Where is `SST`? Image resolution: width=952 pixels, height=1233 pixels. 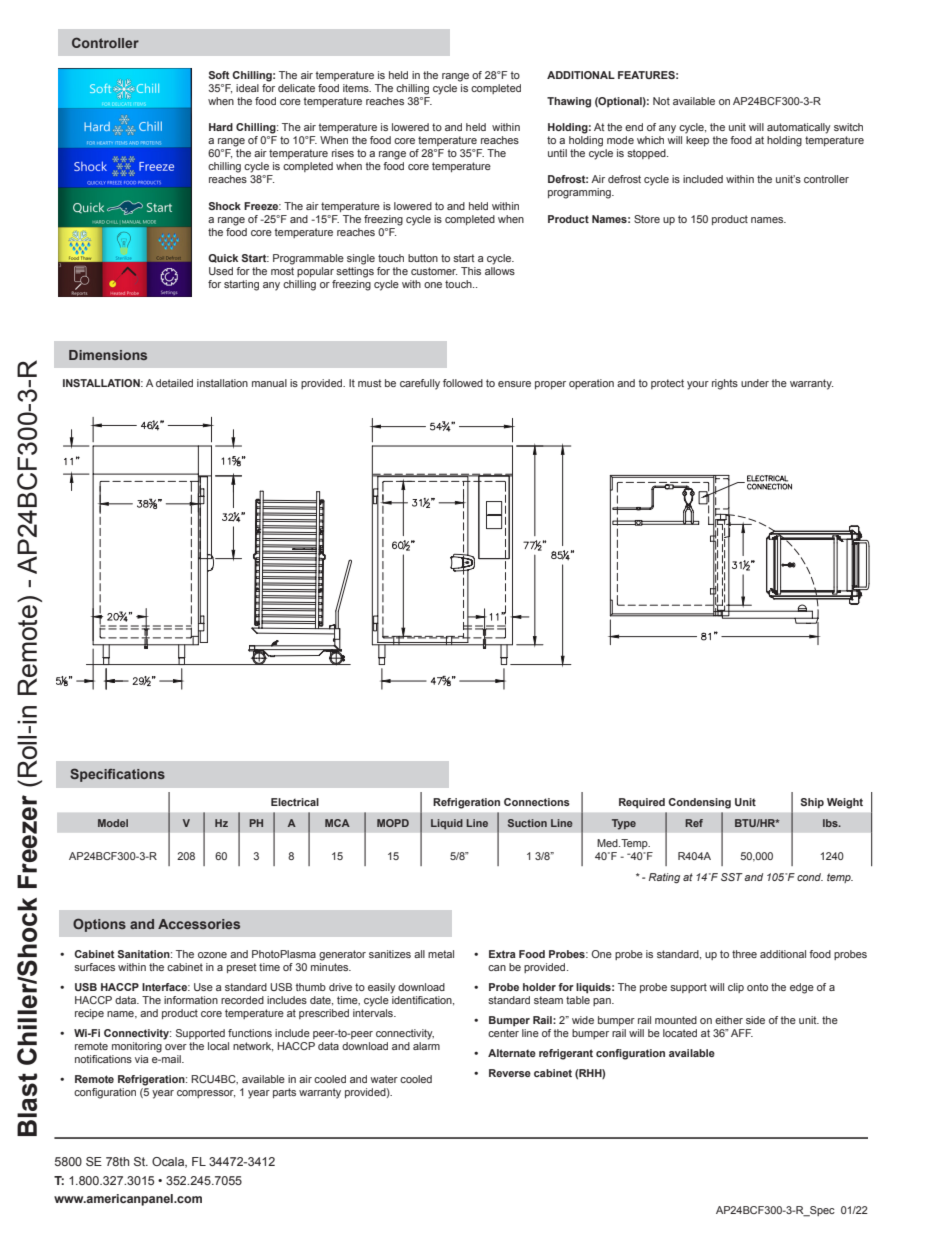
SST is located at coordinates (732, 877).
